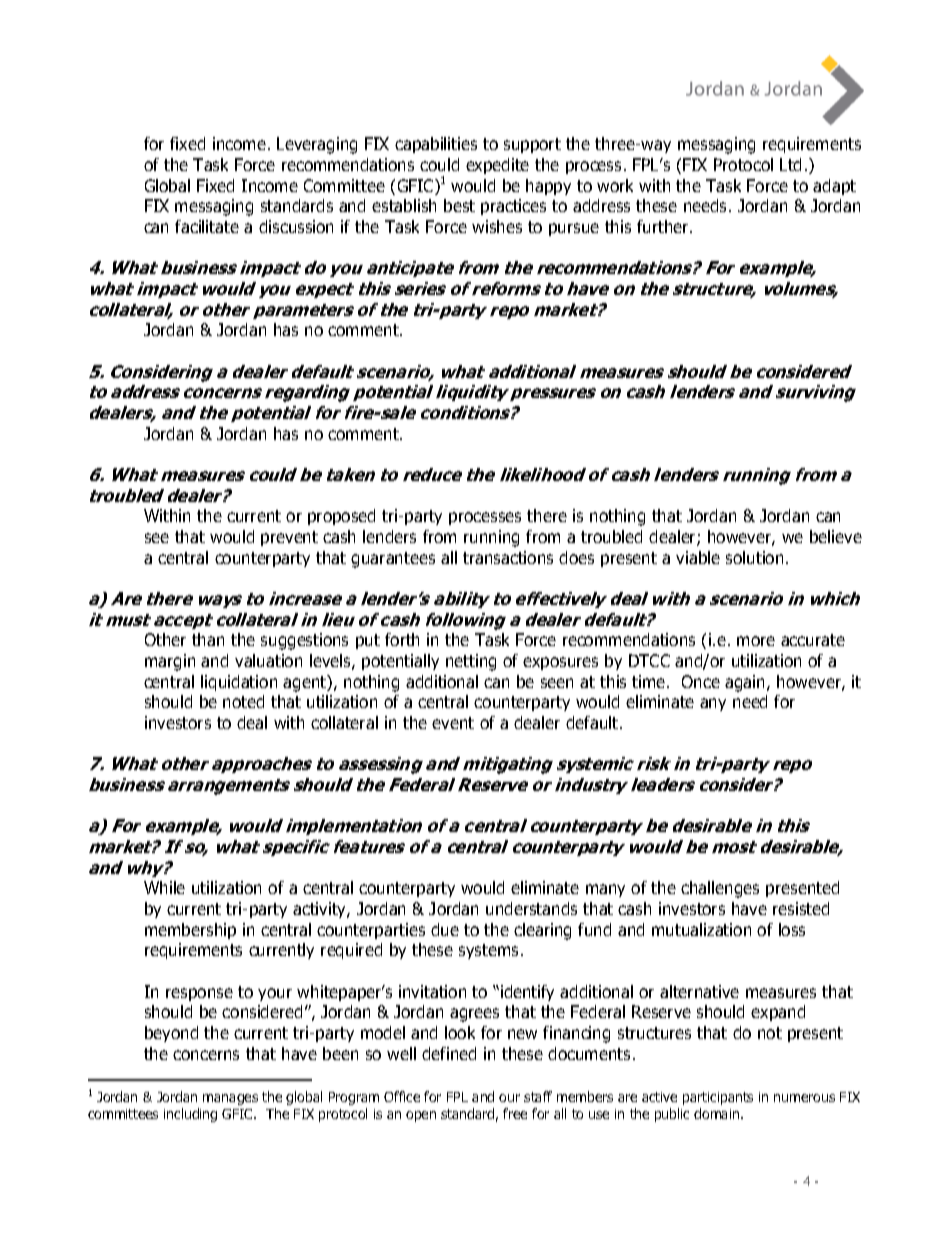 The height and width of the screenshot is (1233, 952). Describe the element at coordinates (497, 166) in the screenshot. I see `expedite` at that location.
